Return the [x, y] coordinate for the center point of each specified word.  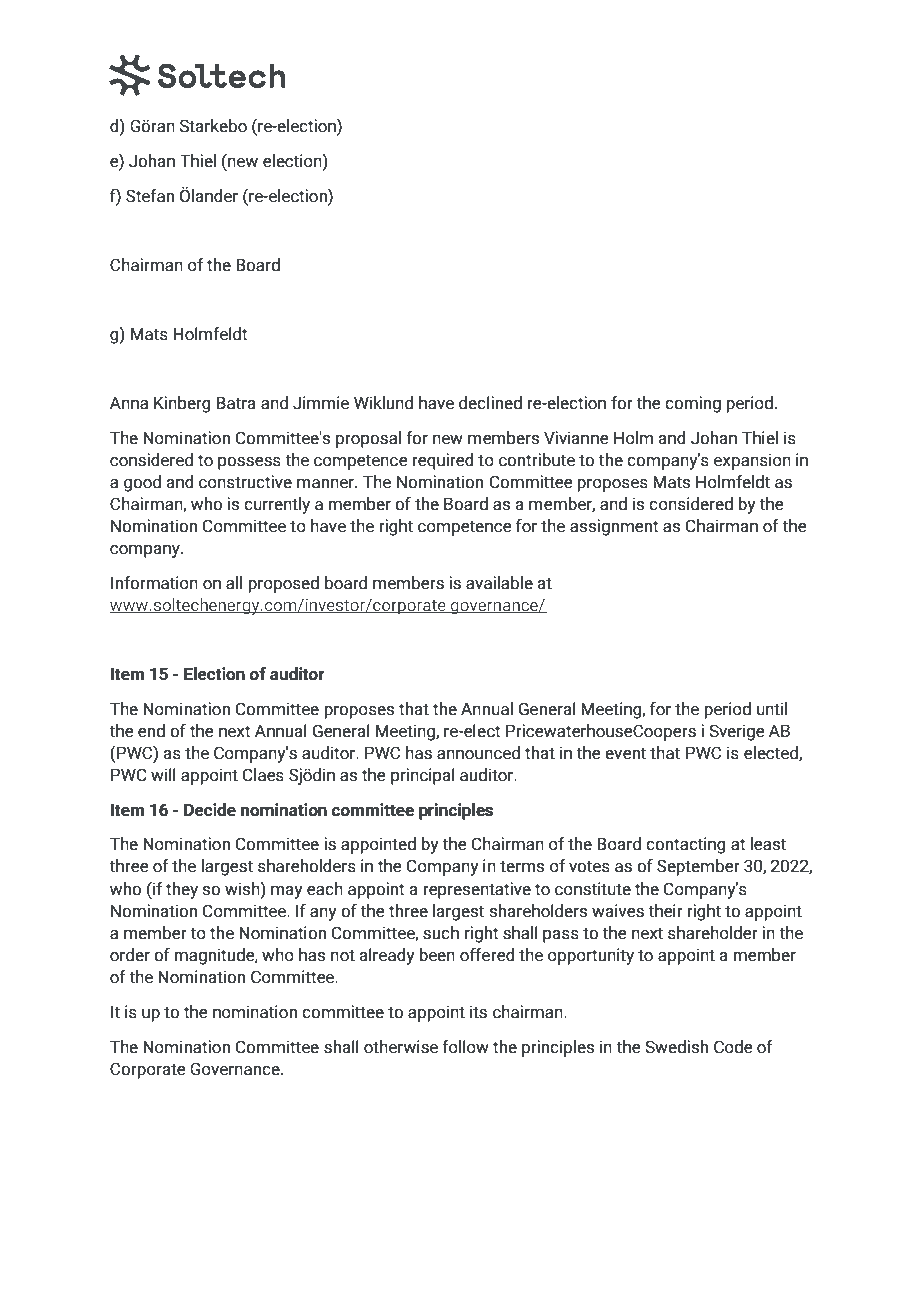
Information [154, 583]
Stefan [150, 196]
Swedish [676, 1047]
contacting [686, 845]
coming [693, 404]
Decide [210, 810]
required [443, 461]
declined [490, 403]
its [478, 1012]
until [772, 709]
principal [423, 776]
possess [249, 463]
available [499, 583]
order [130, 955]
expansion [752, 461]
